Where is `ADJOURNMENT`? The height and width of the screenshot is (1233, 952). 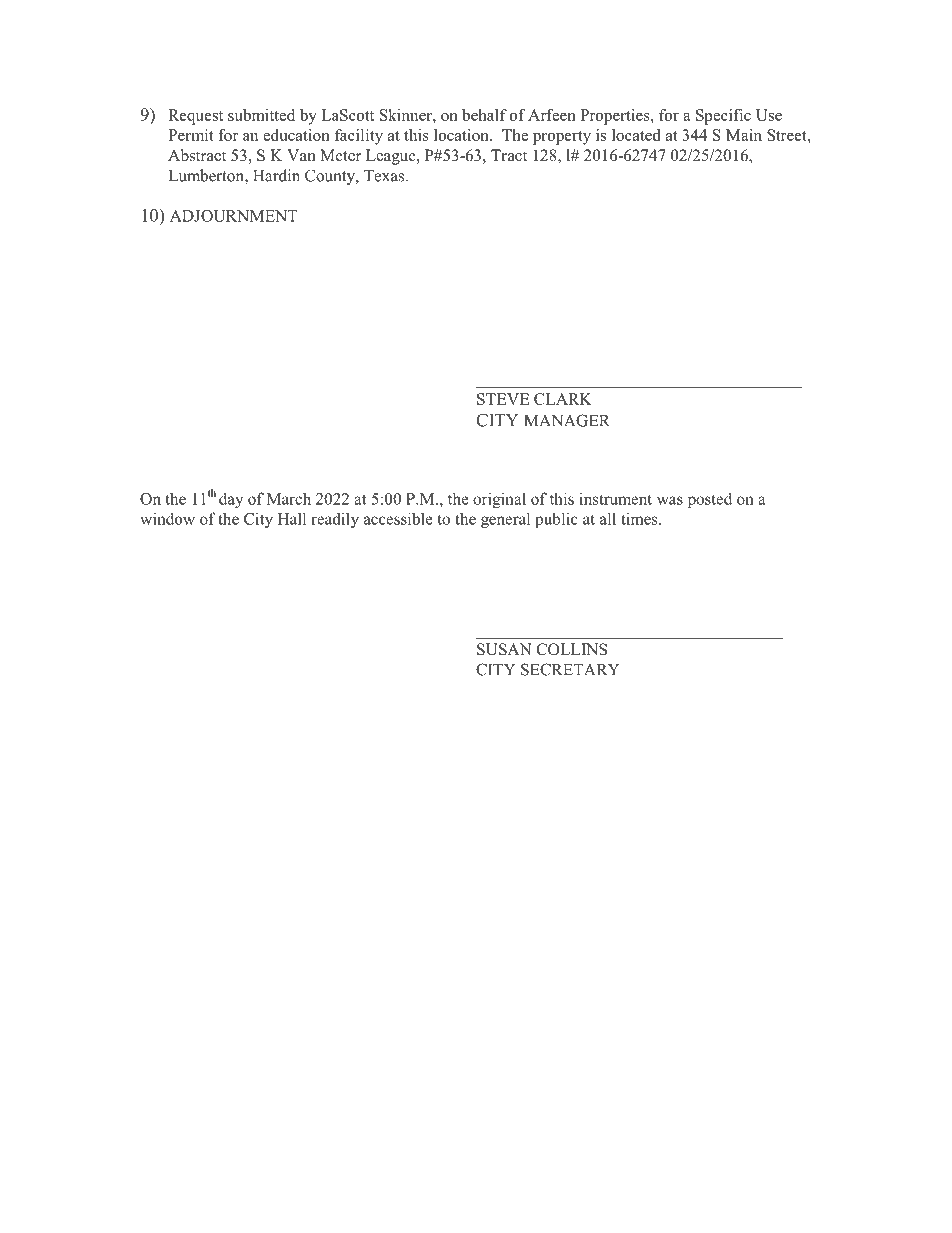
ADJOURNMENT is located at coordinates (234, 216).
